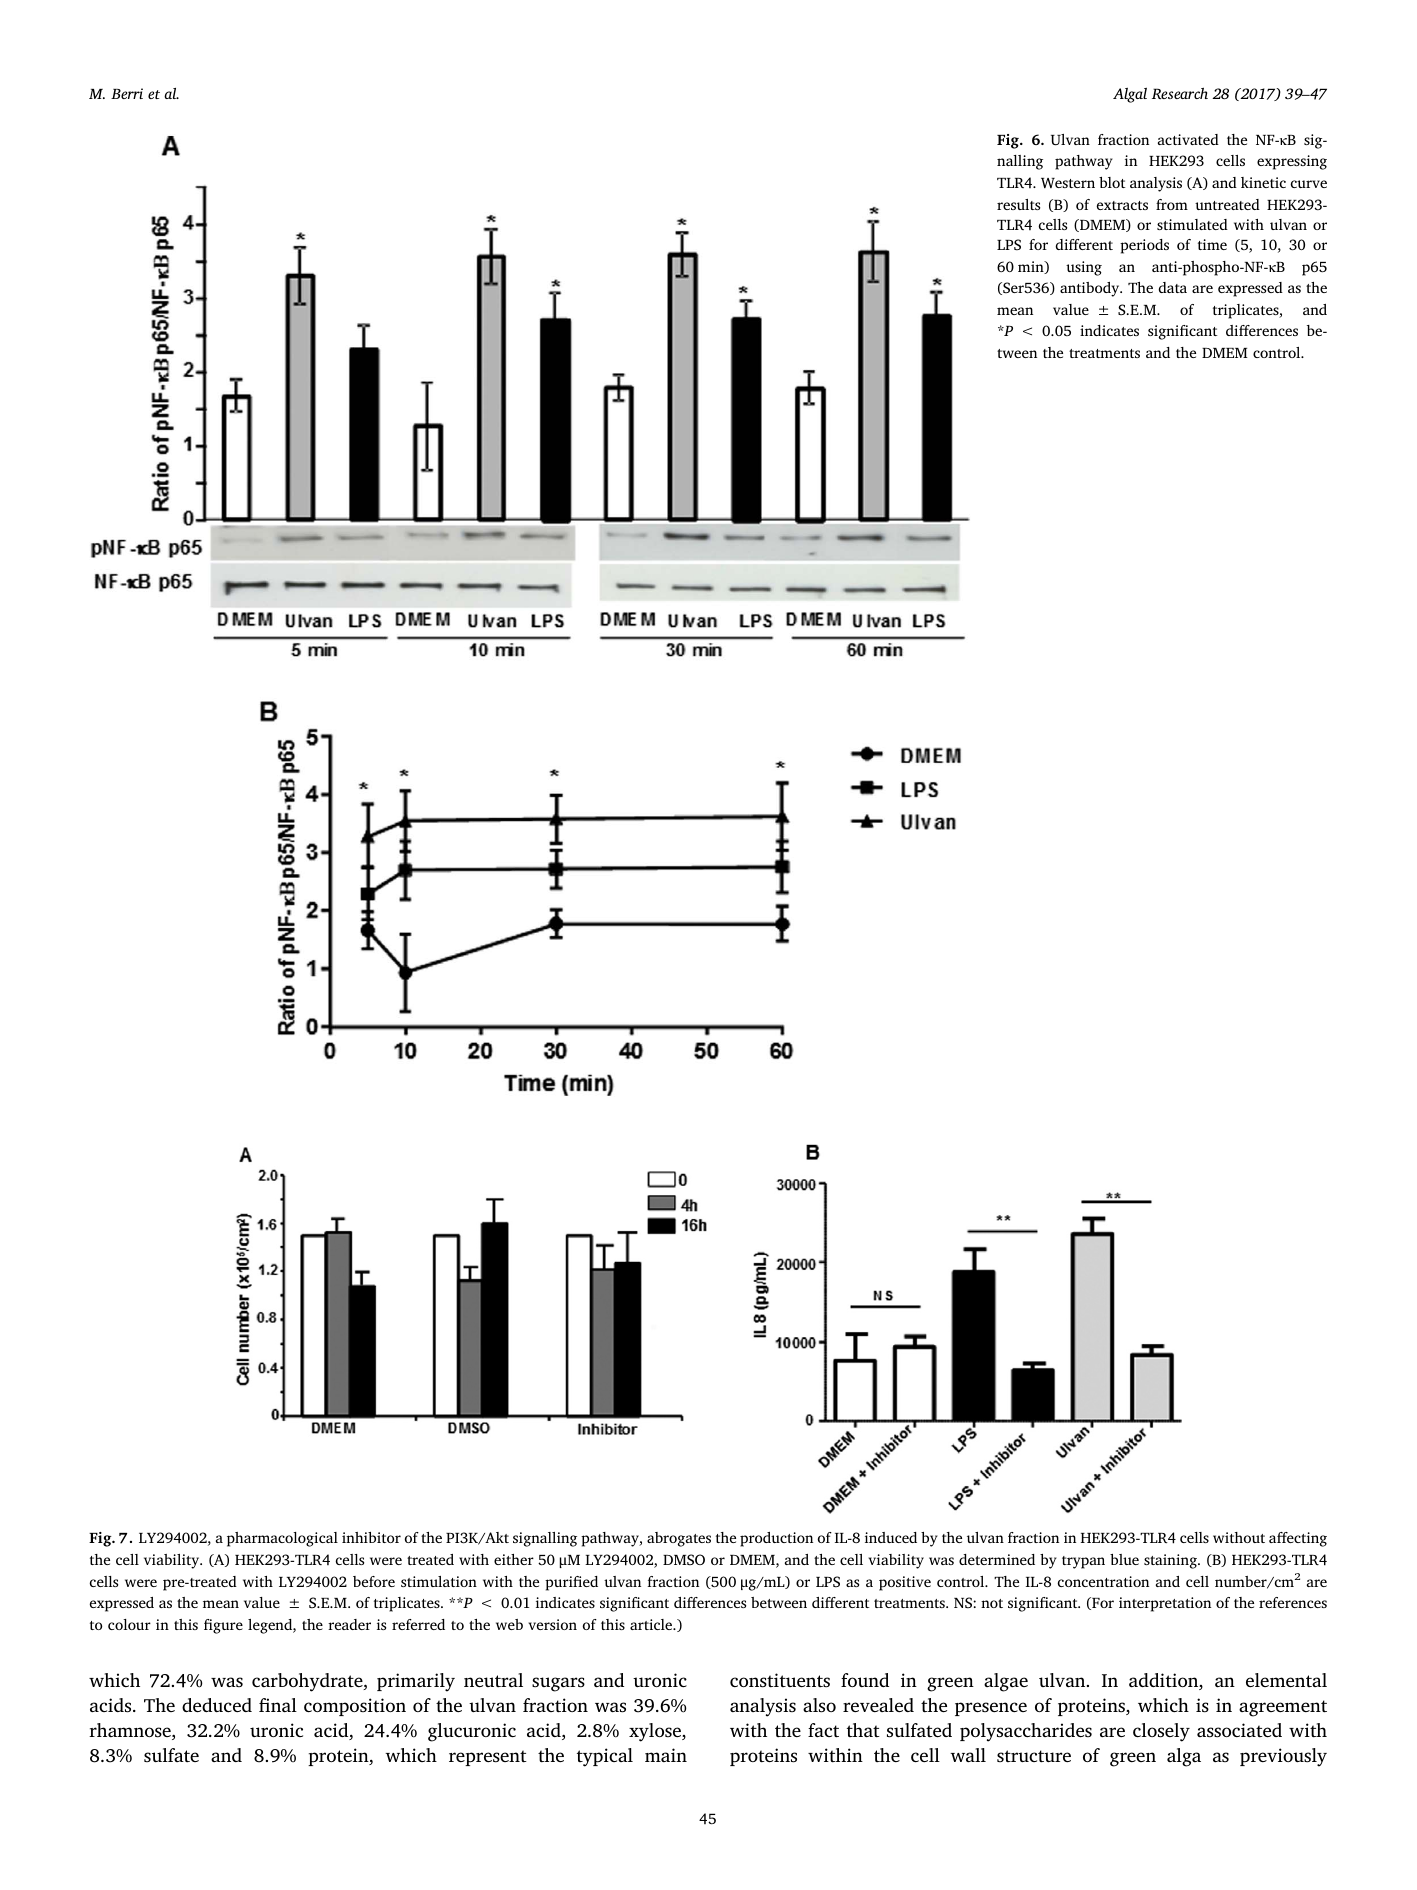 The width and height of the screenshot is (1417, 1890). What do you see at coordinates (282, 1539) in the screenshot?
I see `pharmacological` at bounding box center [282, 1539].
